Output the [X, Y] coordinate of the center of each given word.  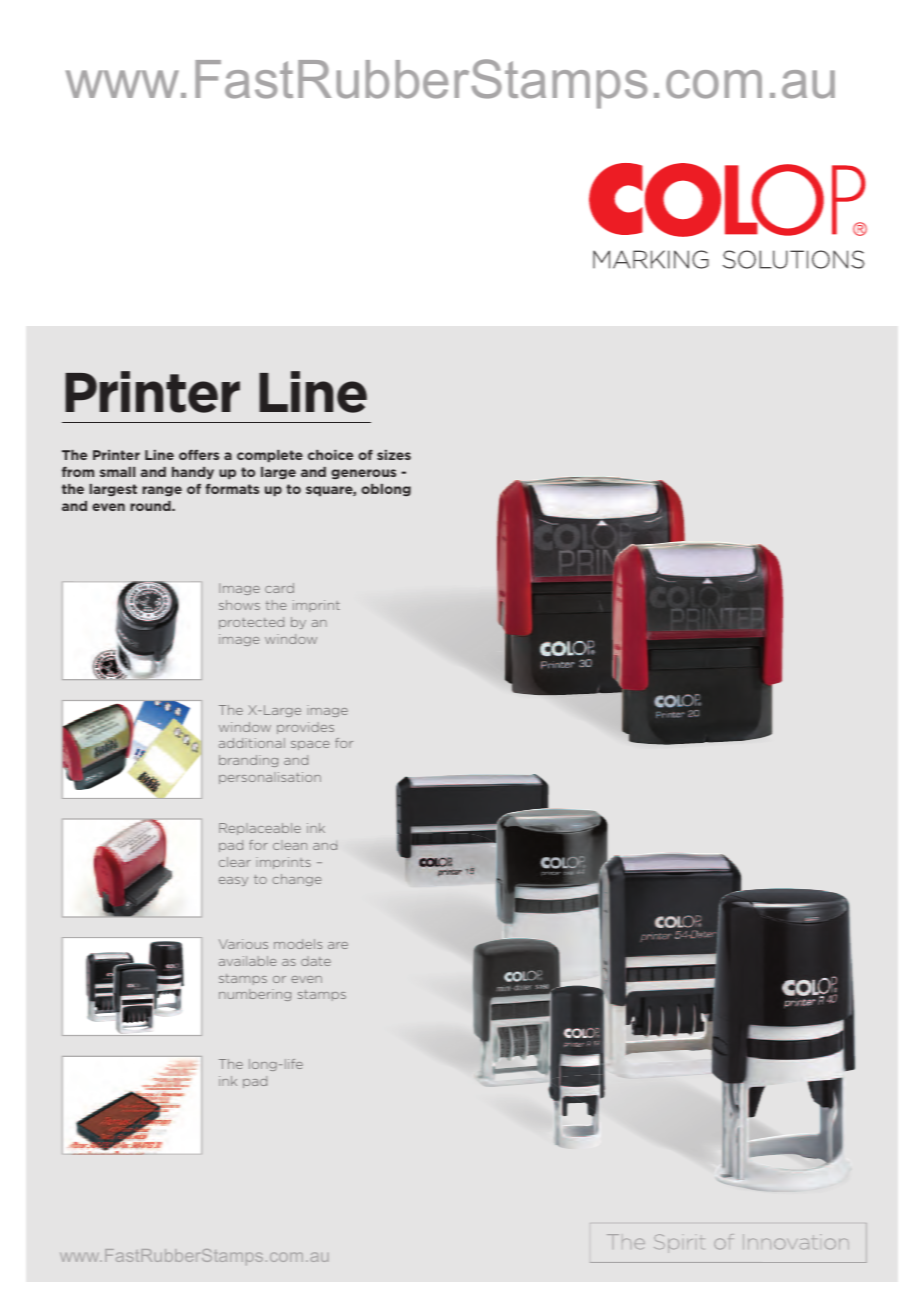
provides [305, 728]
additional [252, 743]
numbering [255, 995]
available [247, 961]
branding [248, 761]
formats [232, 489]
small [117, 472]
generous [363, 474]
